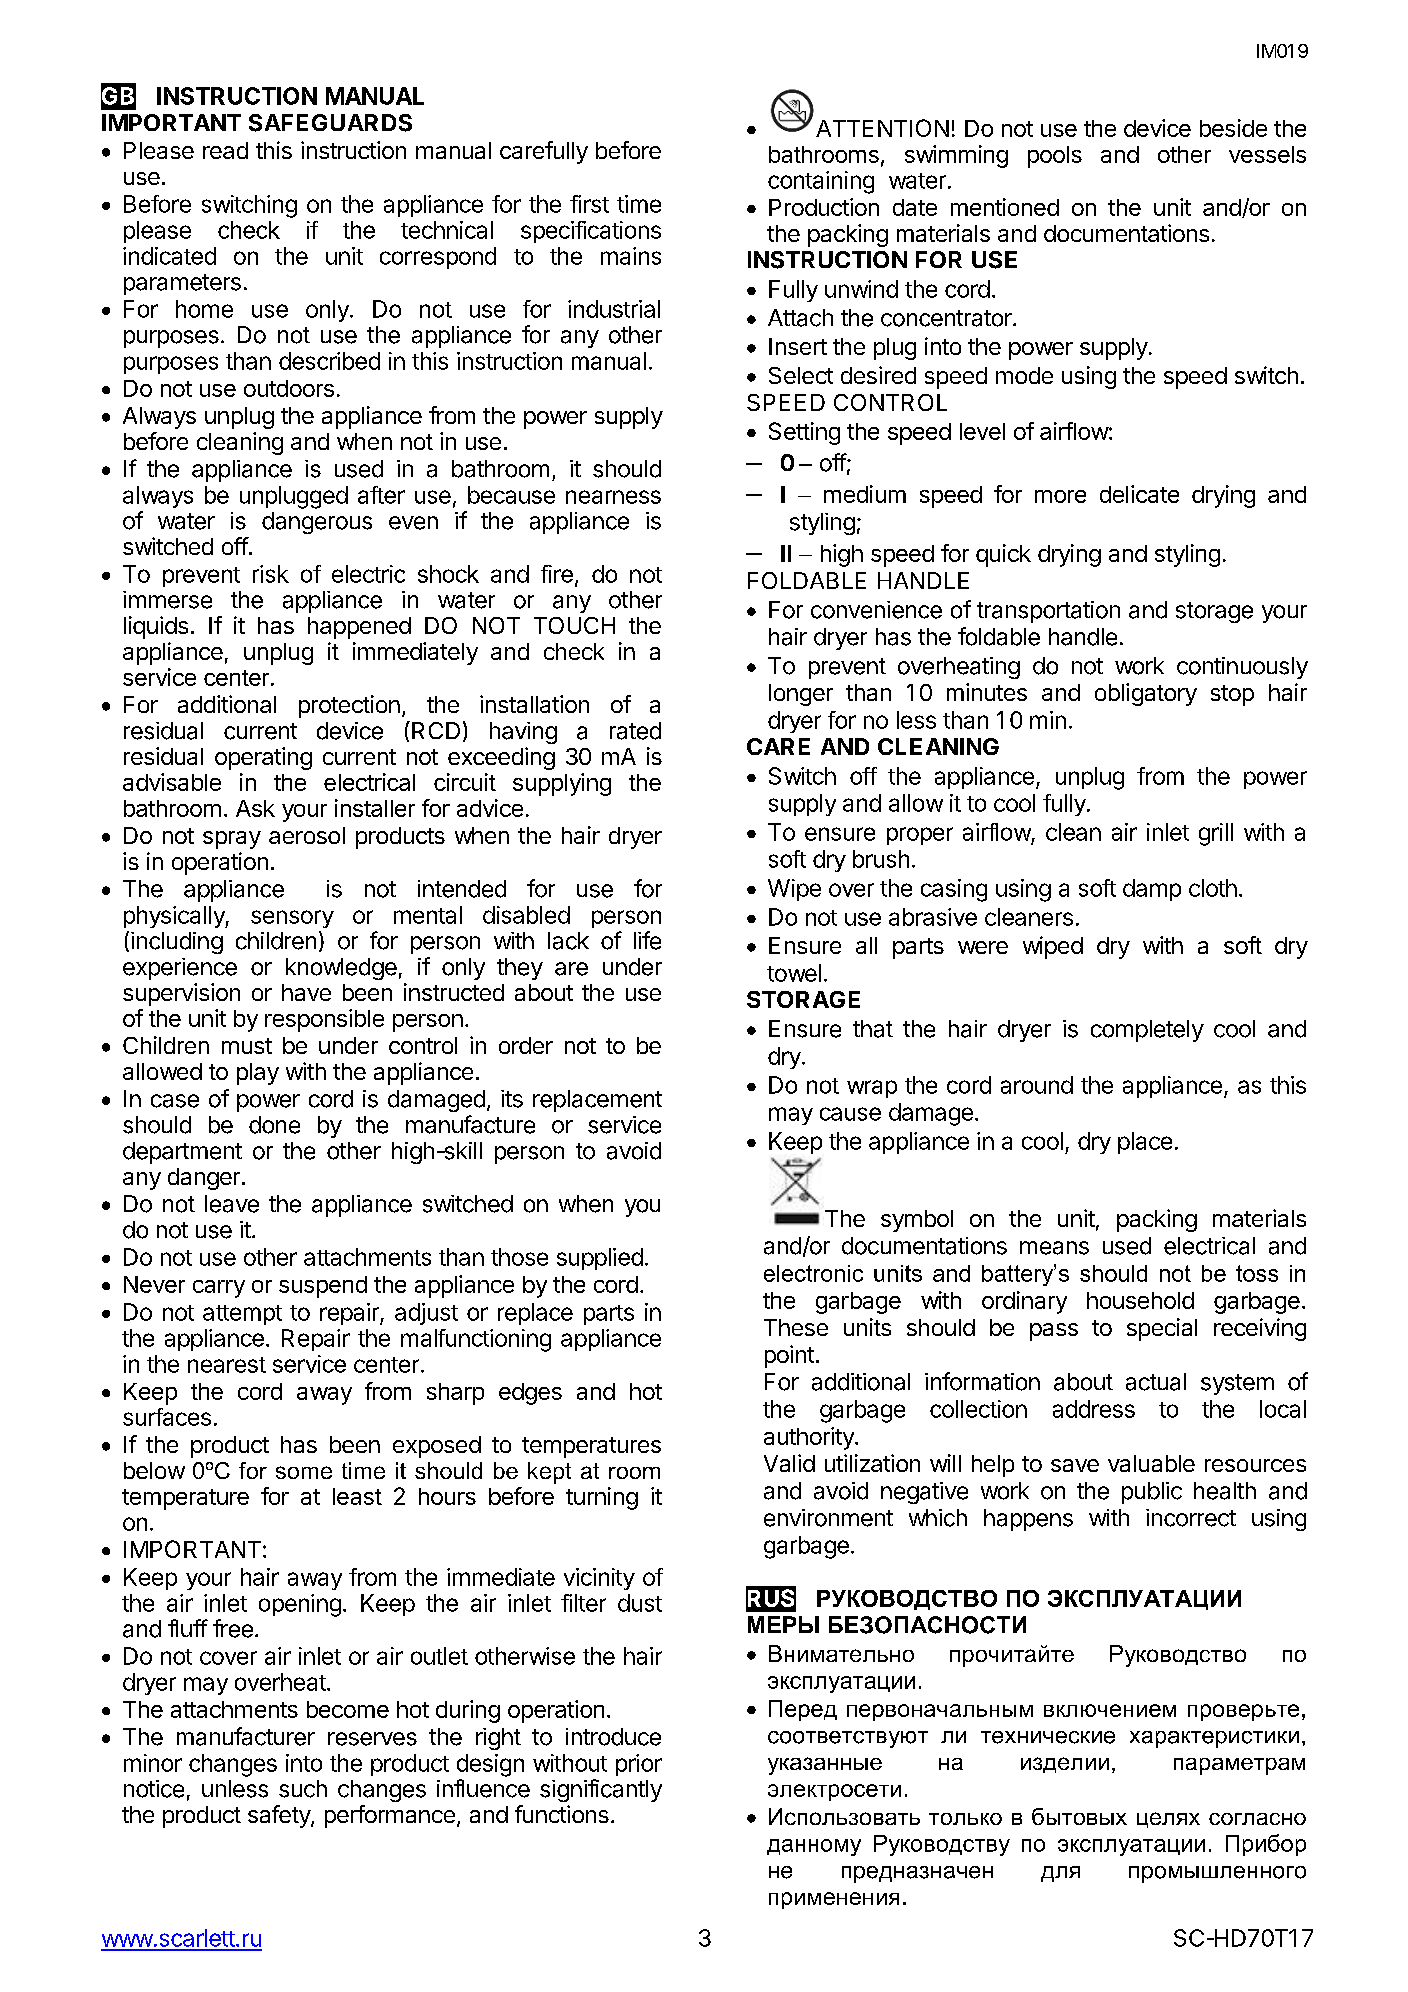 Image resolution: width=1408 pixels, height=1992 pixels. Describe the element at coordinates (1140, 1300) in the screenshot. I see `household` at that location.
